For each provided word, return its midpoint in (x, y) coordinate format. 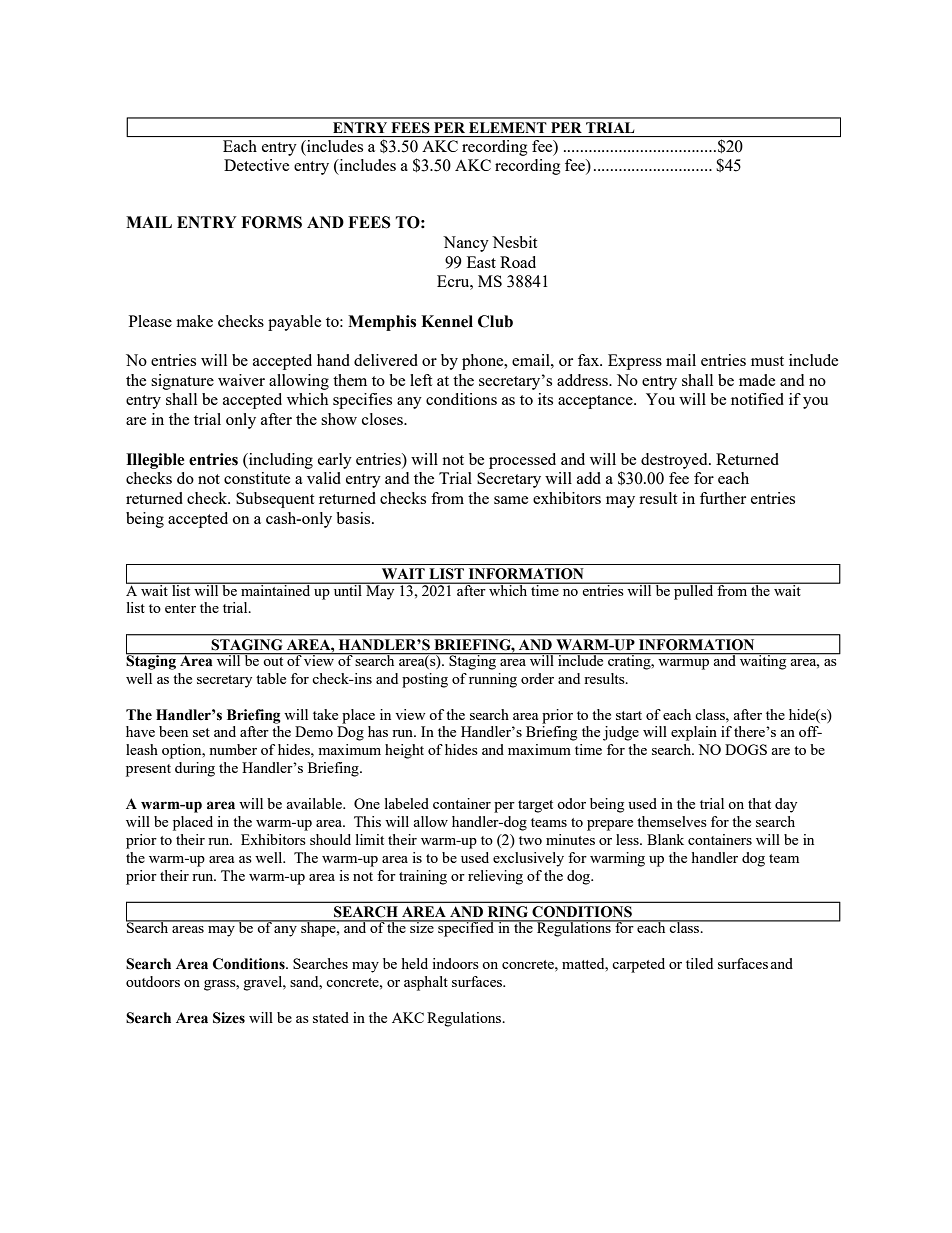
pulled (694, 591)
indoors (455, 963)
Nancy (466, 244)
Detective (256, 165)
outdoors (153, 981)
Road (518, 262)
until (347, 589)
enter (180, 608)
